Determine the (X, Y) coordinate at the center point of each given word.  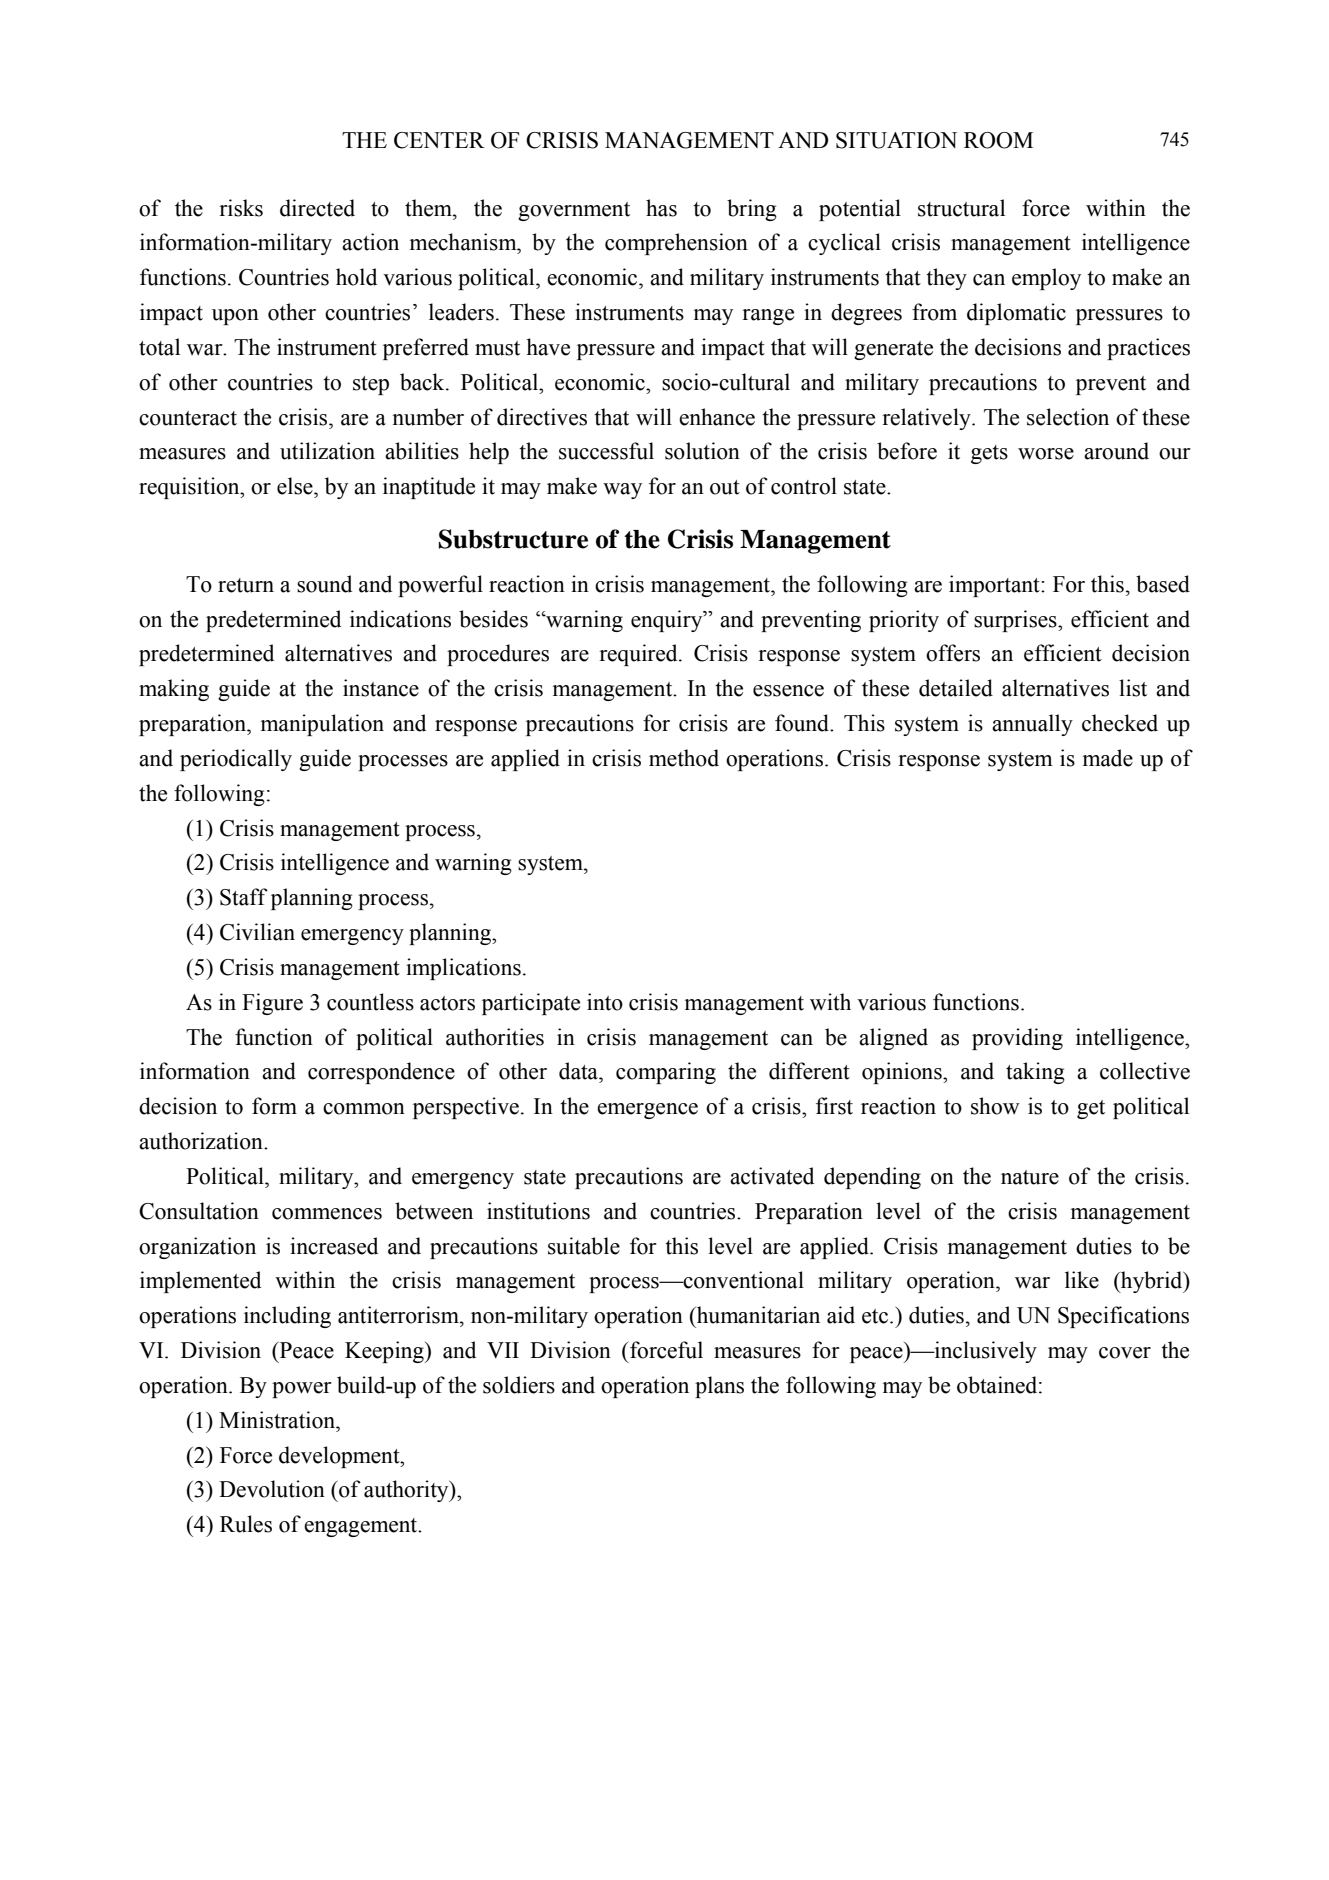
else (296, 486)
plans (719, 1387)
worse (1046, 454)
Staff (244, 897)
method (684, 758)
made (1108, 758)
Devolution (272, 1489)
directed (317, 208)
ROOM (998, 140)
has (661, 208)
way (622, 491)
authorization (202, 1141)
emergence (647, 1111)
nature (1030, 1177)
